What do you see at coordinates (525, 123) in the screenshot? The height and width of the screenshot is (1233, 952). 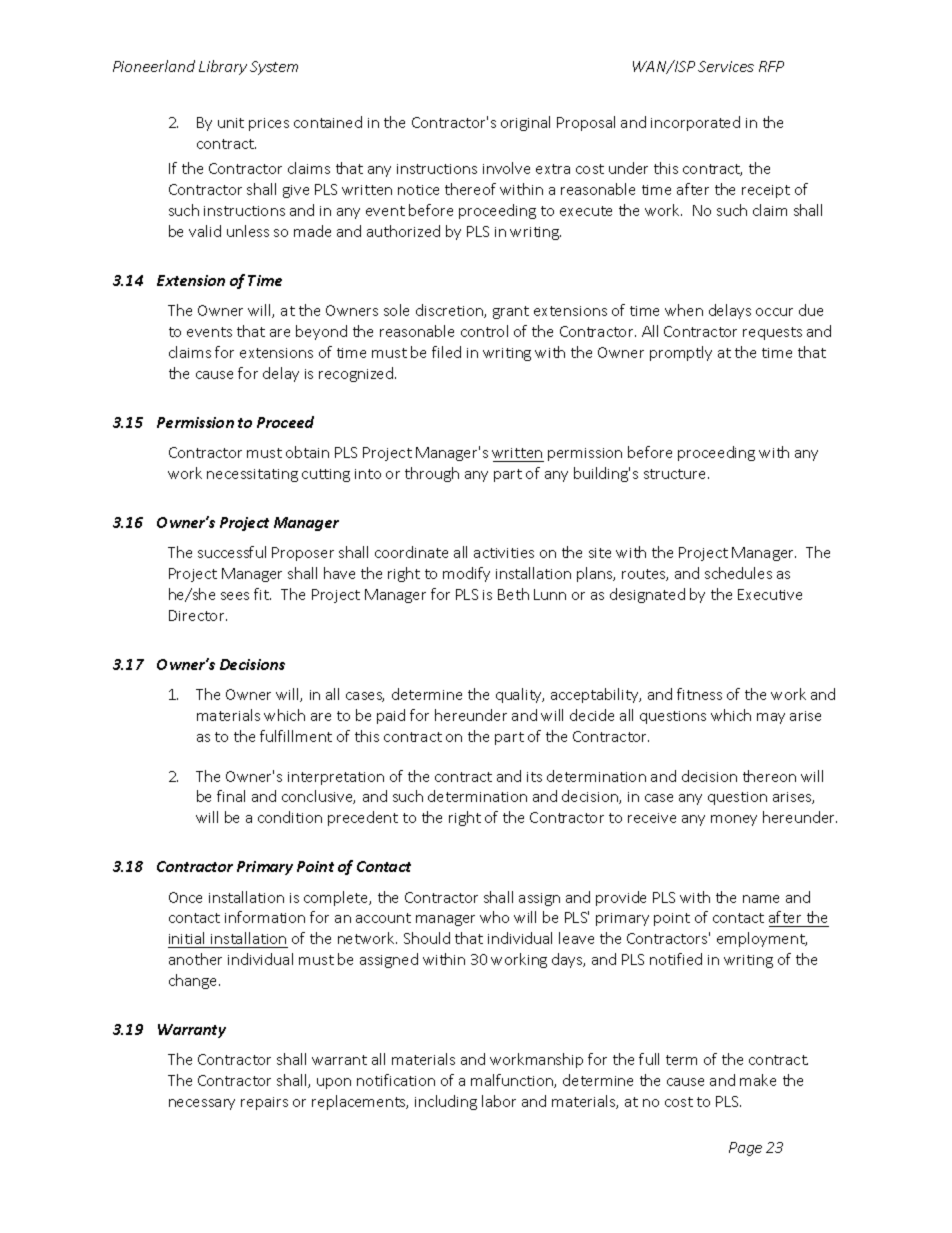 I see `original` at bounding box center [525, 123].
